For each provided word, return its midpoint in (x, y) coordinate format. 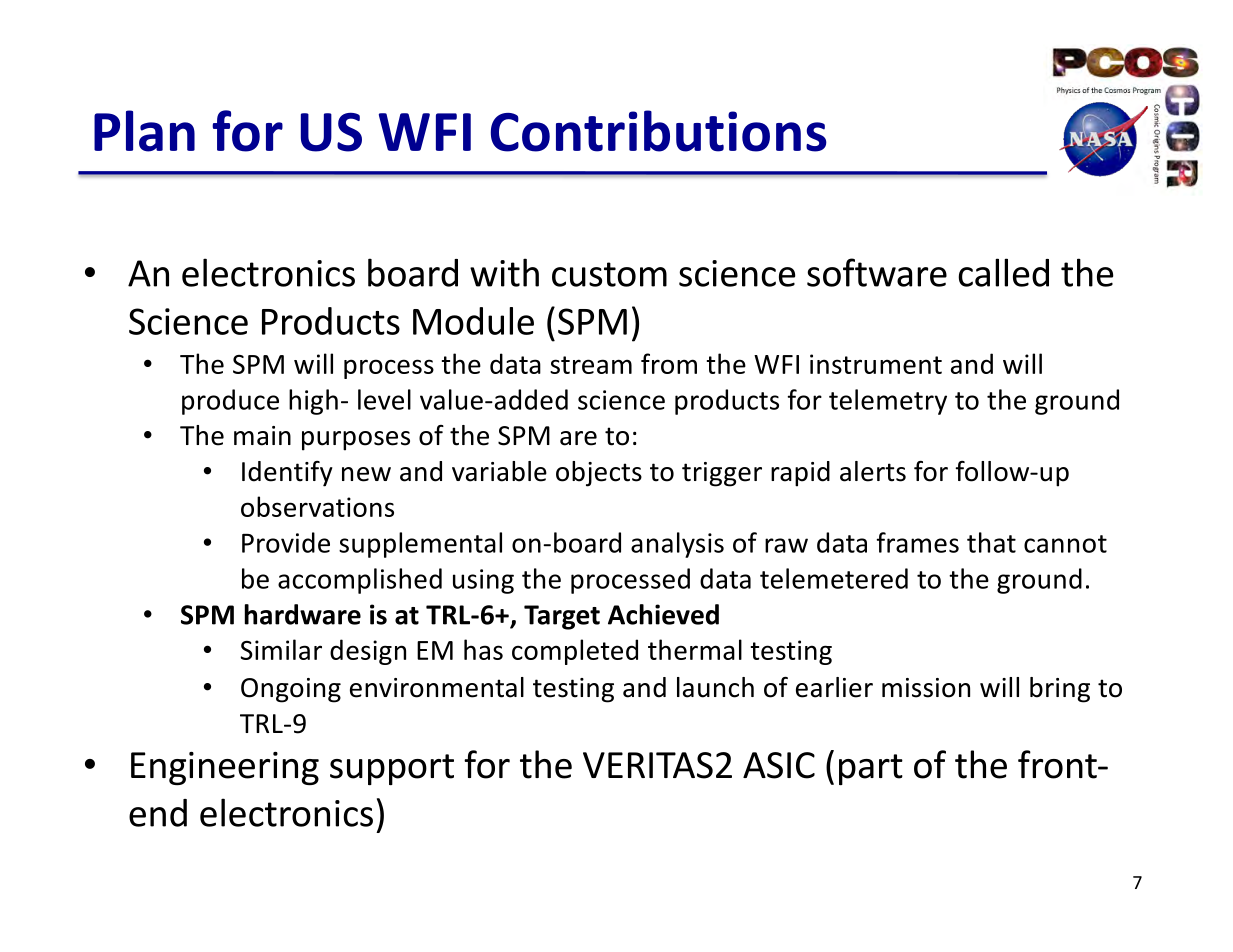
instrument (876, 364)
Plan (144, 131)
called (1003, 272)
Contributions (659, 131)
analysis (677, 545)
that (991, 542)
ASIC (779, 765)
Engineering (225, 768)
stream (591, 365)
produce (230, 402)
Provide (286, 542)
